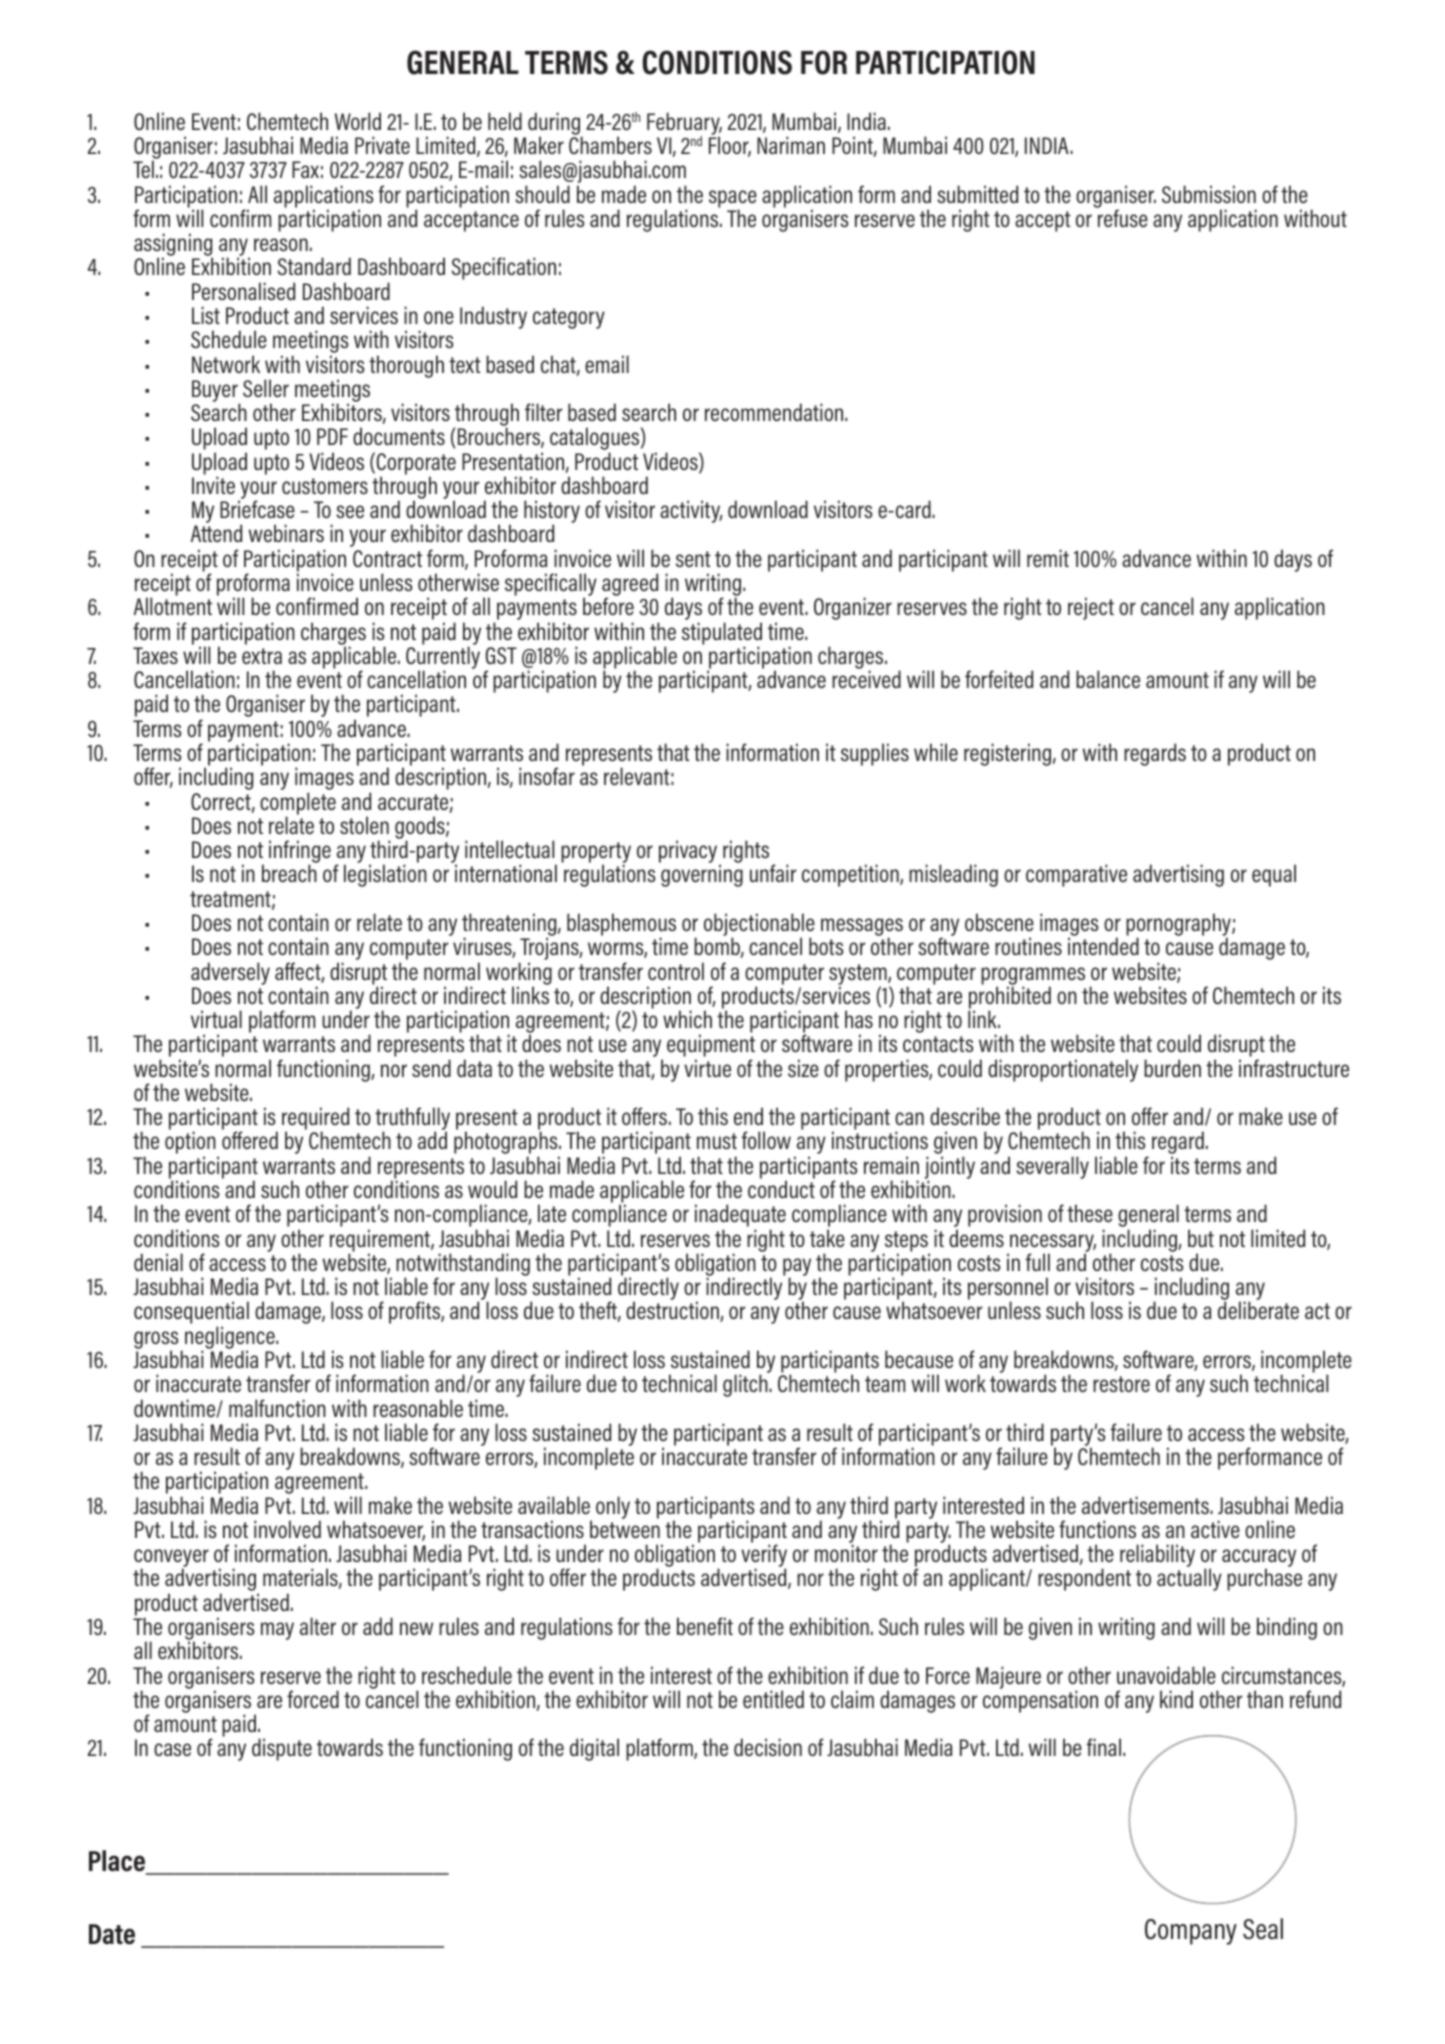 The image size is (1445, 2044). Describe the element at coordinates (733, 200) in the document. I see `space` at that location.
